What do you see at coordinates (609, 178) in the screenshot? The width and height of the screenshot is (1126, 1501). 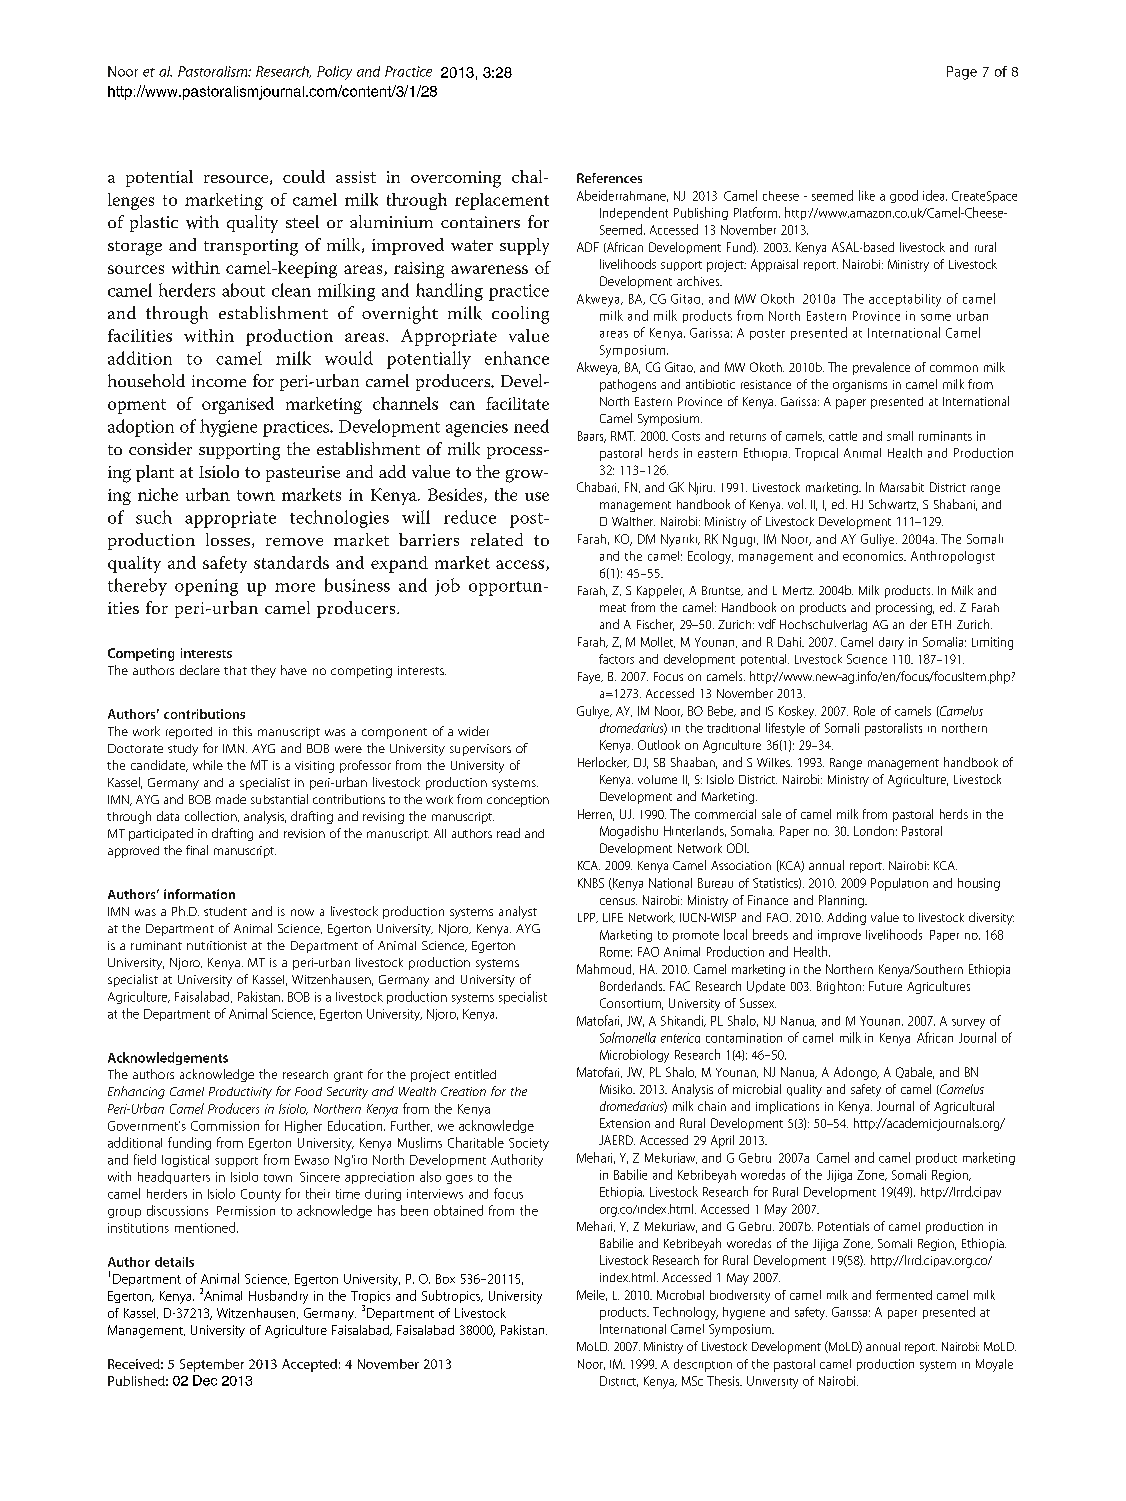 I see `References` at bounding box center [609, 178].
